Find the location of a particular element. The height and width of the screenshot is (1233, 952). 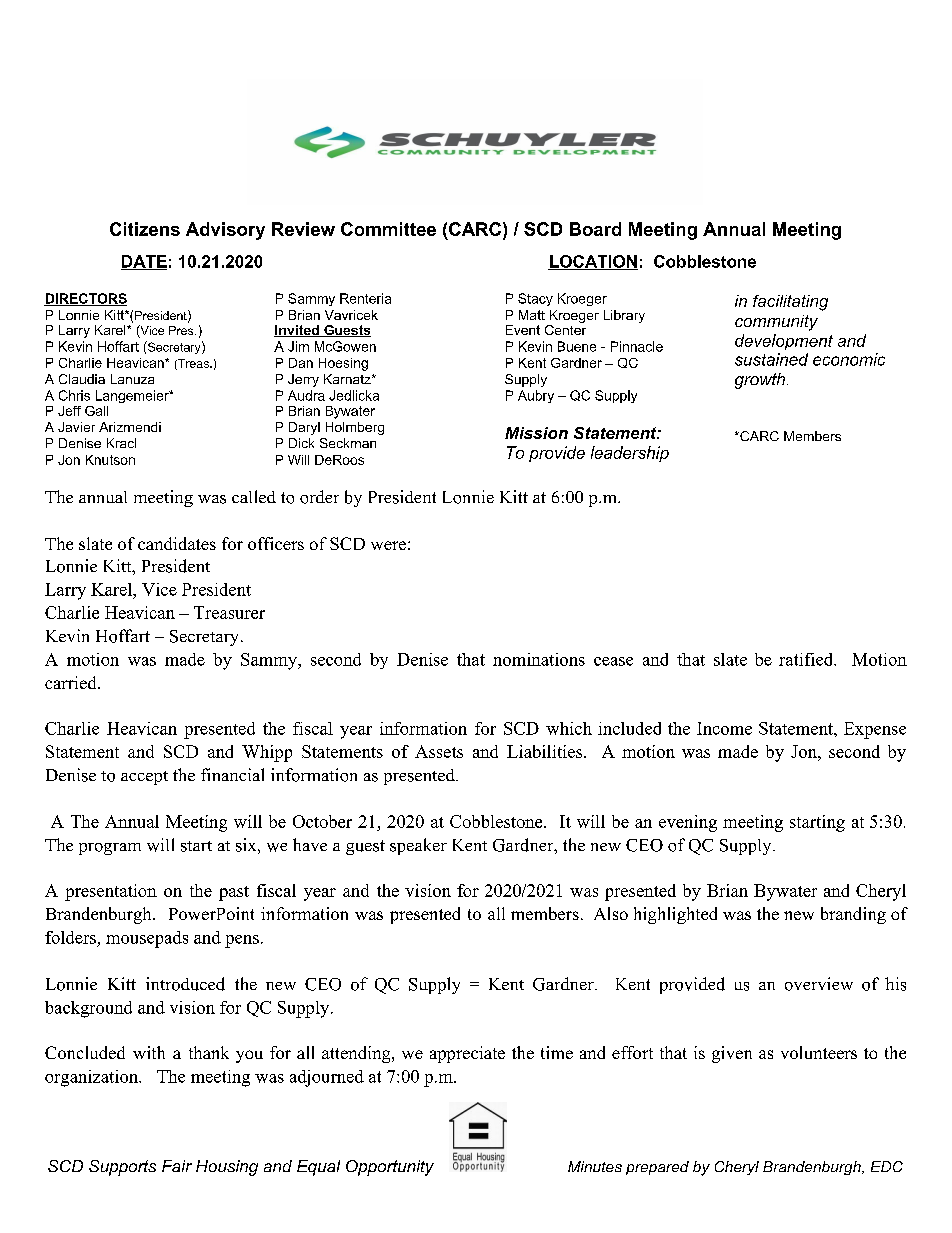

ratified is located at coordinates (807, 659).
